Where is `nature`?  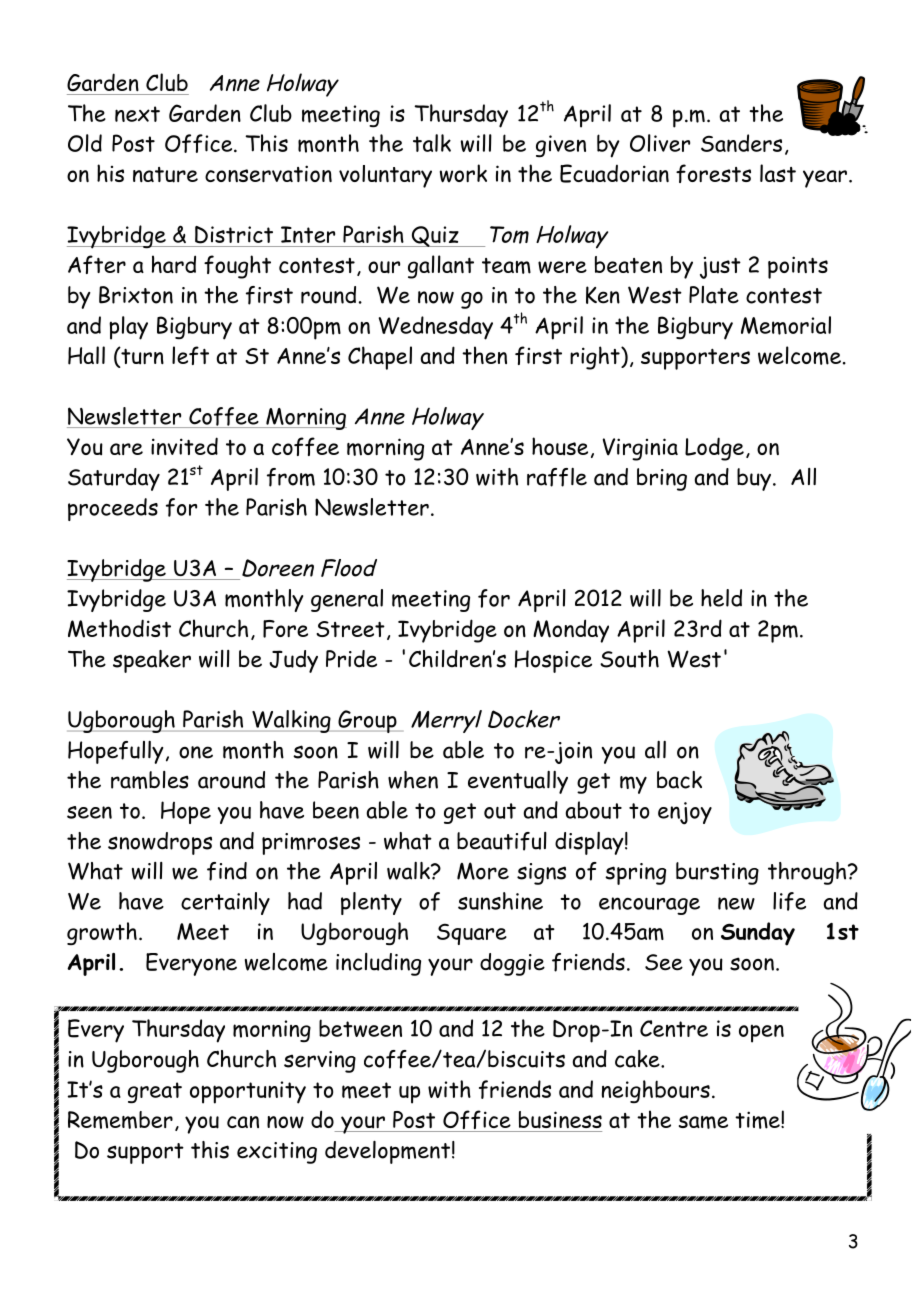 nature is located at coordinates (165, 175).
